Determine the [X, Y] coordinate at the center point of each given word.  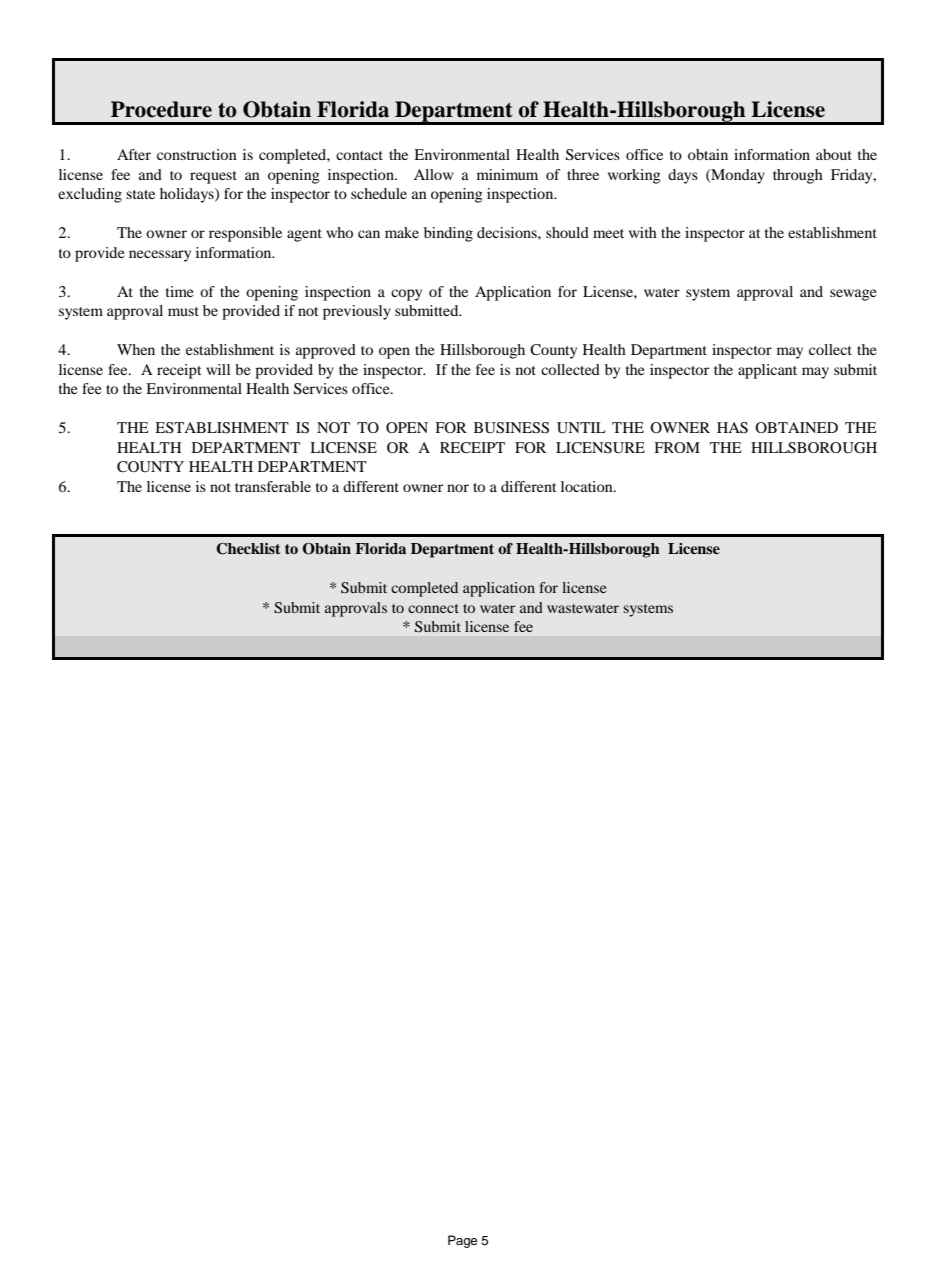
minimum [507, 174]
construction [197, 154]
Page [462, 1241]
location [588, 486]
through [798, 176]
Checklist [248, 549]
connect [433, 608]
